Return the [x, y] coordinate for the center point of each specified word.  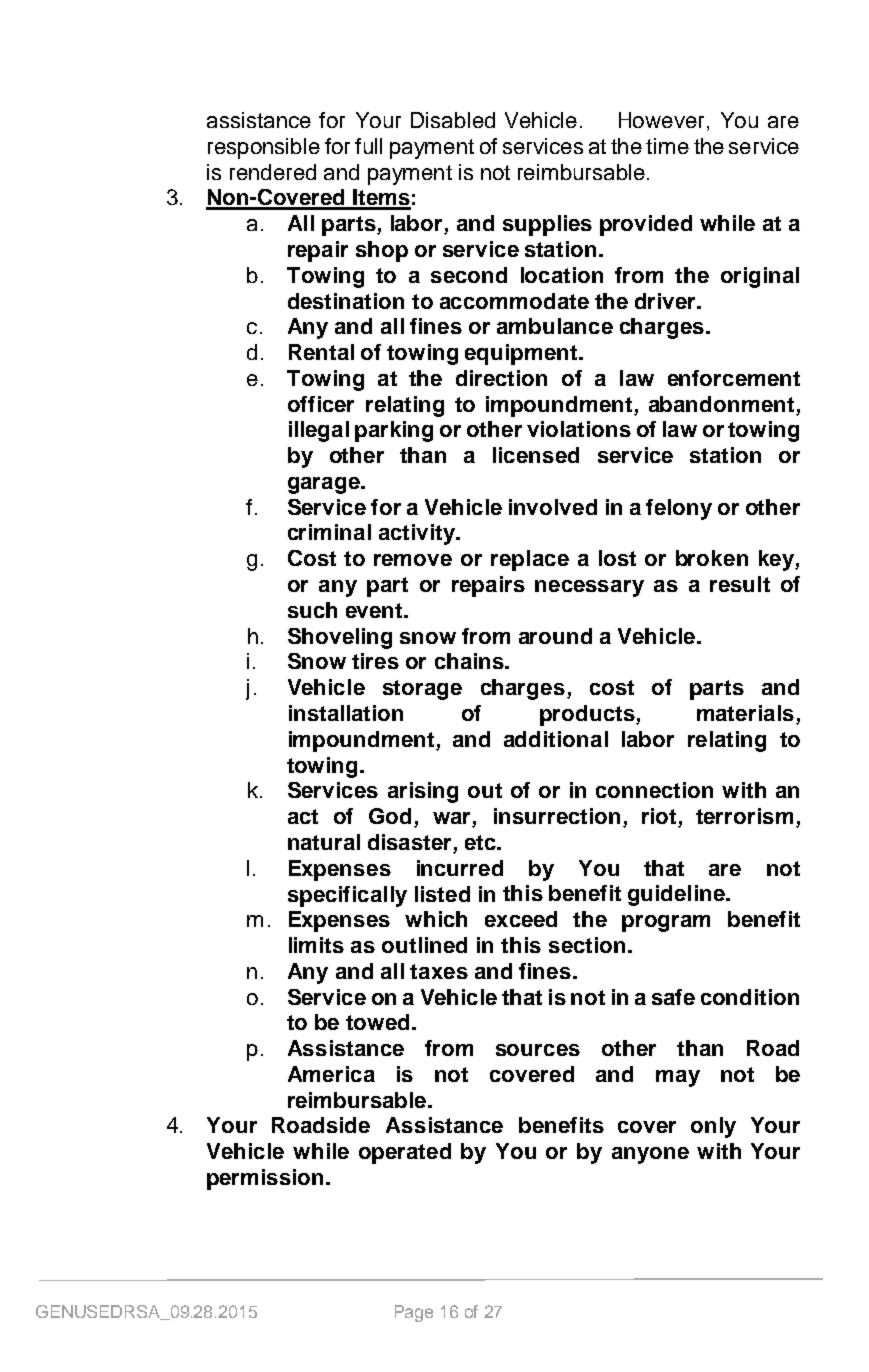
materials [745, 713]
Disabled [453, 120]
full [368, 146]
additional [556, 739]
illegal [319, 431]
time [667, 146]
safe [673, 997]
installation [346, 713]
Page [414, 1313]
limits [316, 945]
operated [405, 1153]
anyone [650, 1155]
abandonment [721, 404]
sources [538, 1050]
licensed [536, 455]
